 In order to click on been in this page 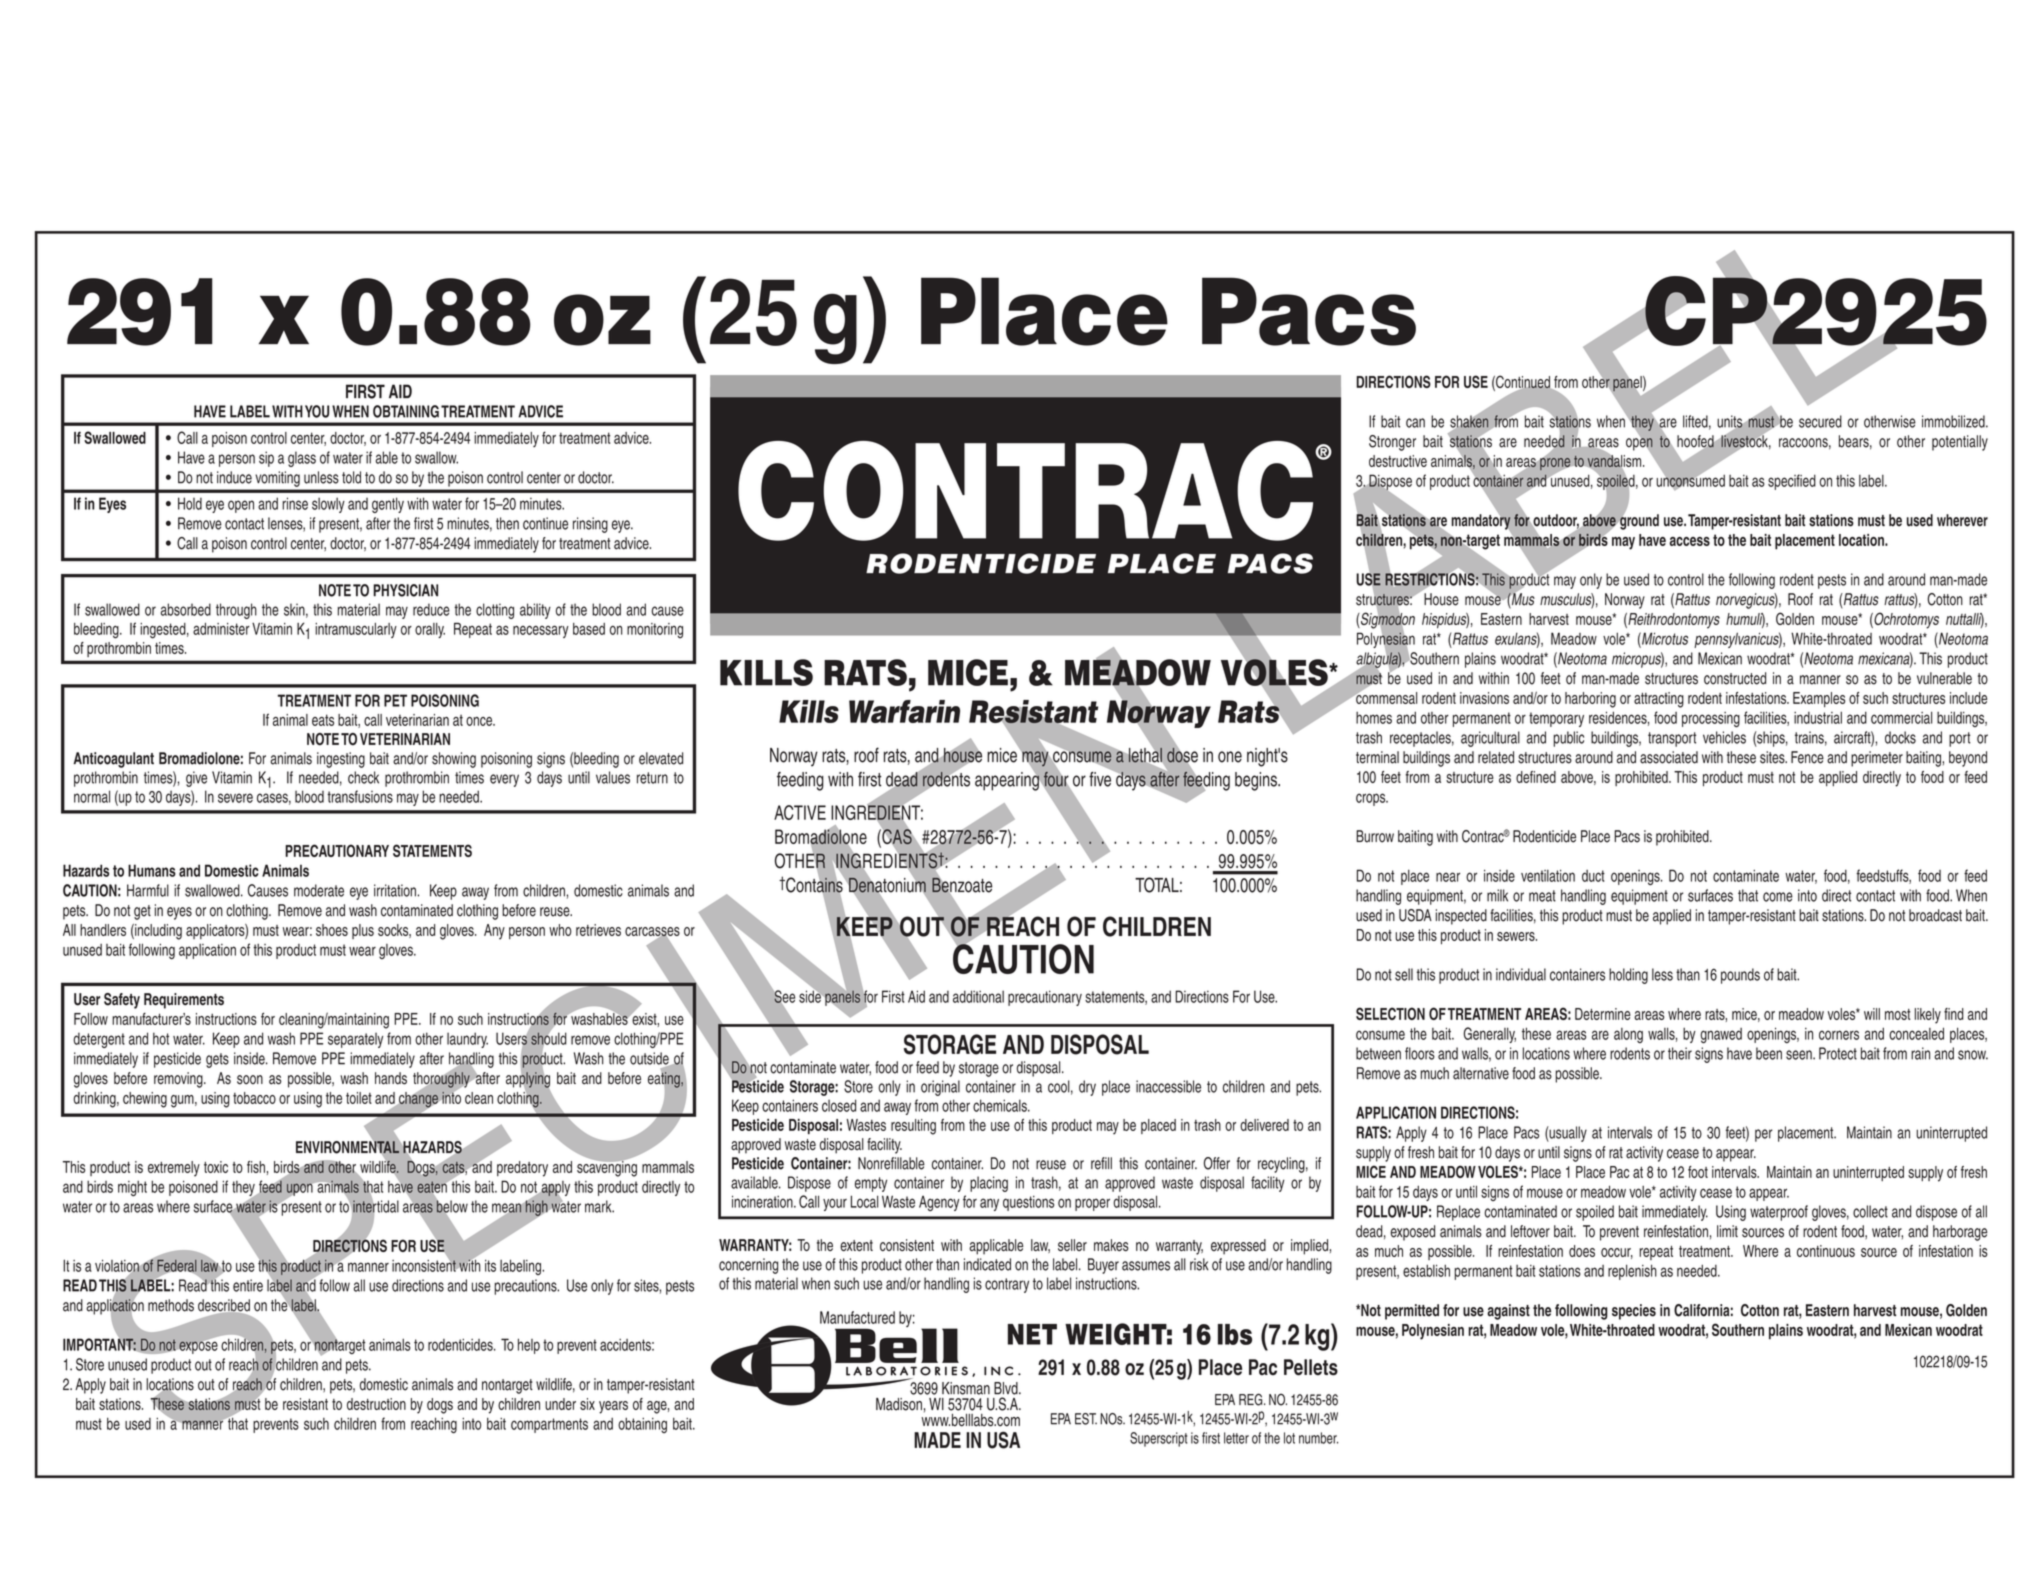, I will do `click(1769, 1053)`.
